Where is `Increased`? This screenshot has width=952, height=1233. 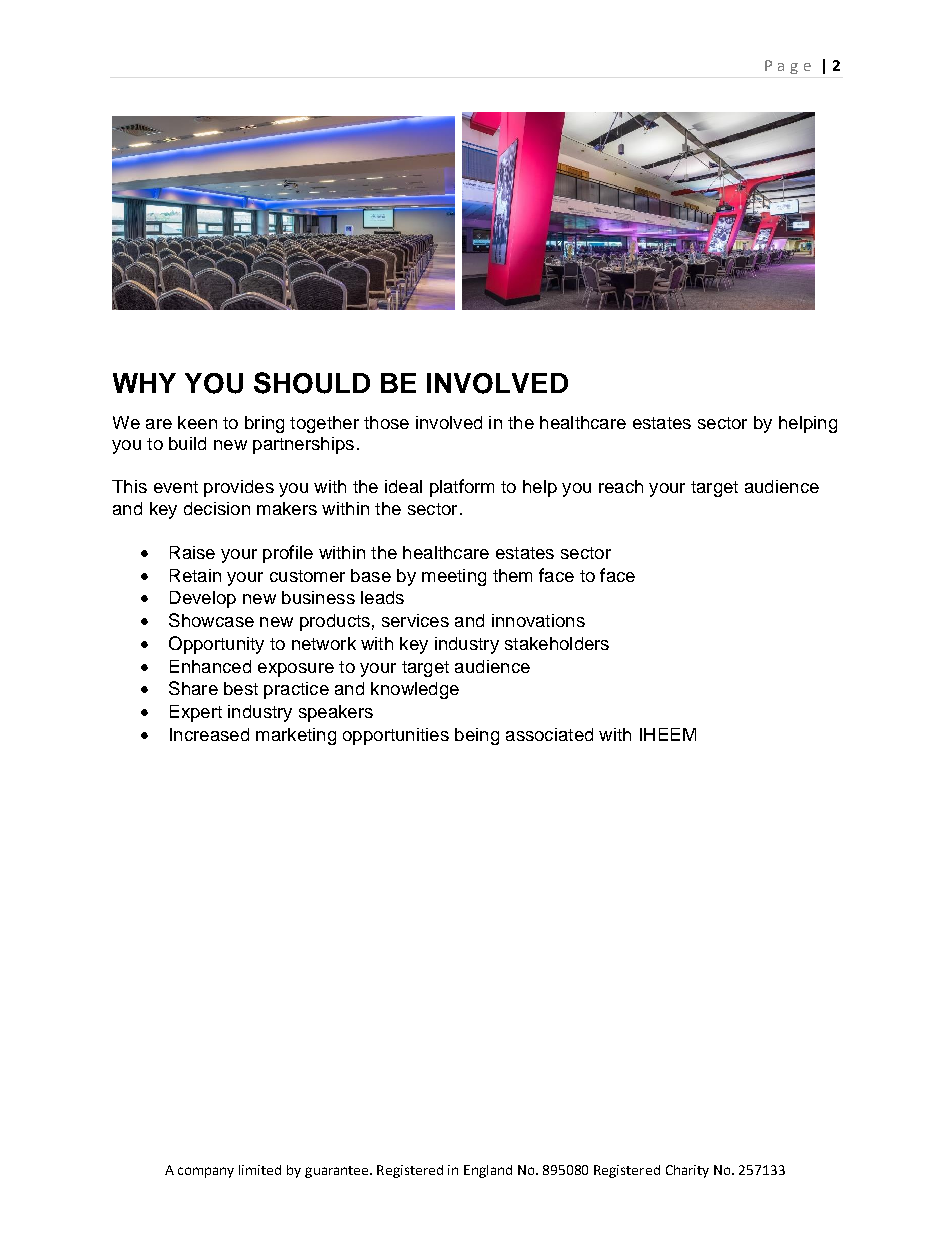
Increased is located at coordinates (209, 734).
